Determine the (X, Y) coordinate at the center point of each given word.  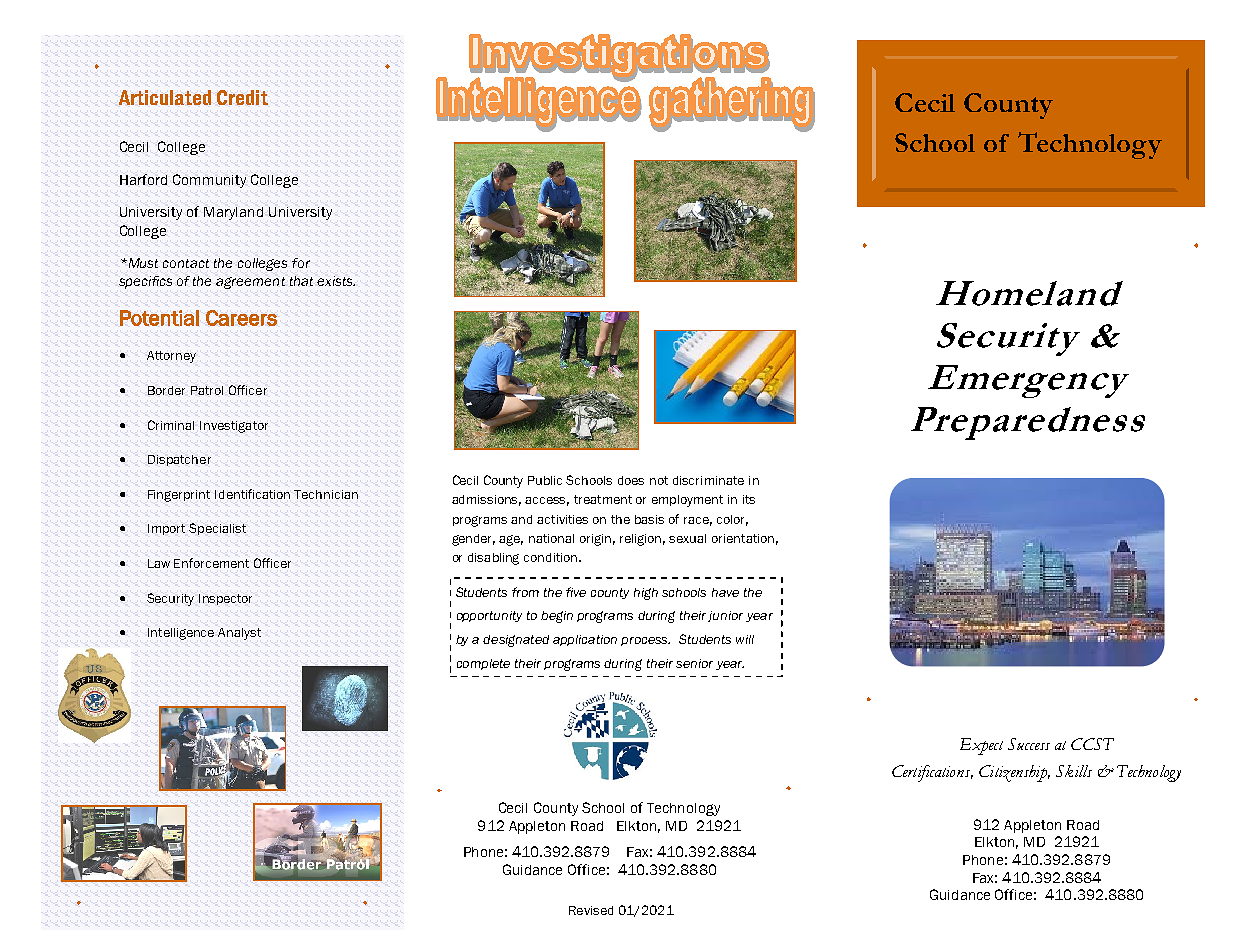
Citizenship (1014, 773)
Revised (591, 910)
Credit (242, 97)
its (749, 499)
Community (209, 181)
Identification (252, 494)
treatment (603, 499)
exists (336, 281)
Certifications (932, 773)
